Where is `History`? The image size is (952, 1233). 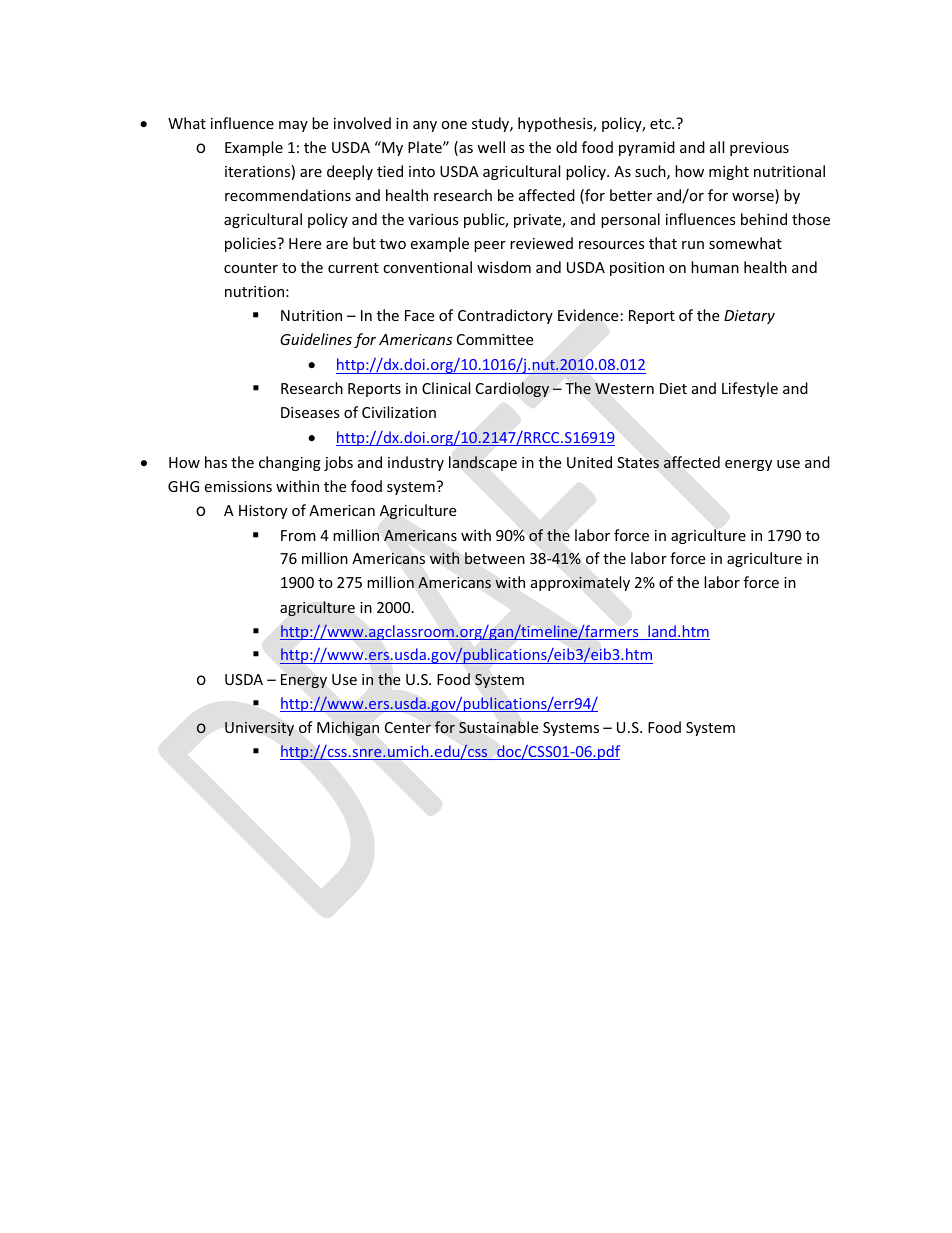 History is located at coordinates (263, 512).
